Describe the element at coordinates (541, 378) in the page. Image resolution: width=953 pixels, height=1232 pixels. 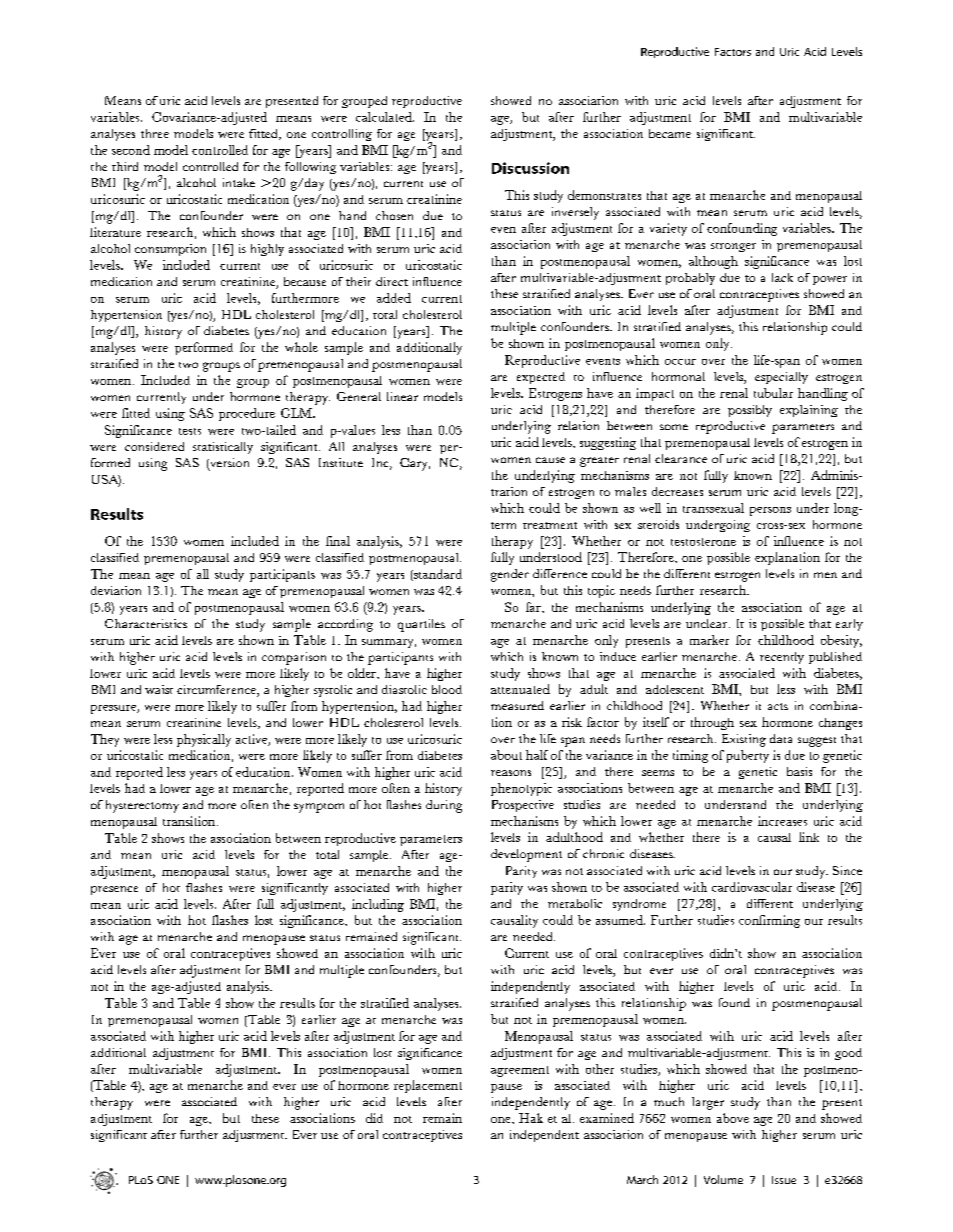
I see `expected` at that location.
